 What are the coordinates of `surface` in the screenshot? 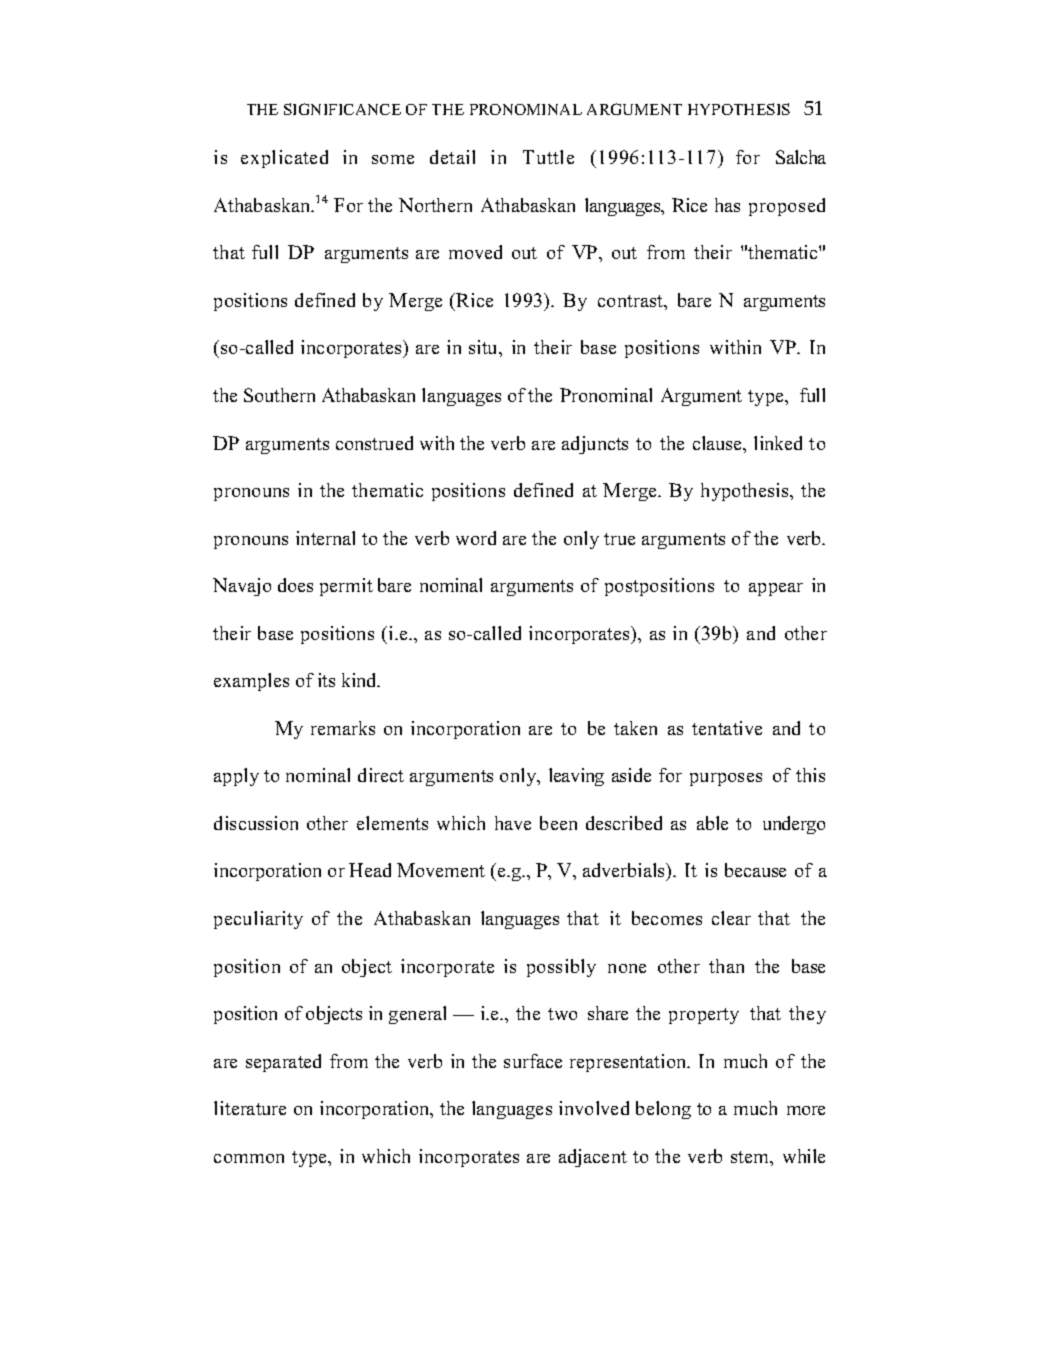 It's located at (533, 1061).
